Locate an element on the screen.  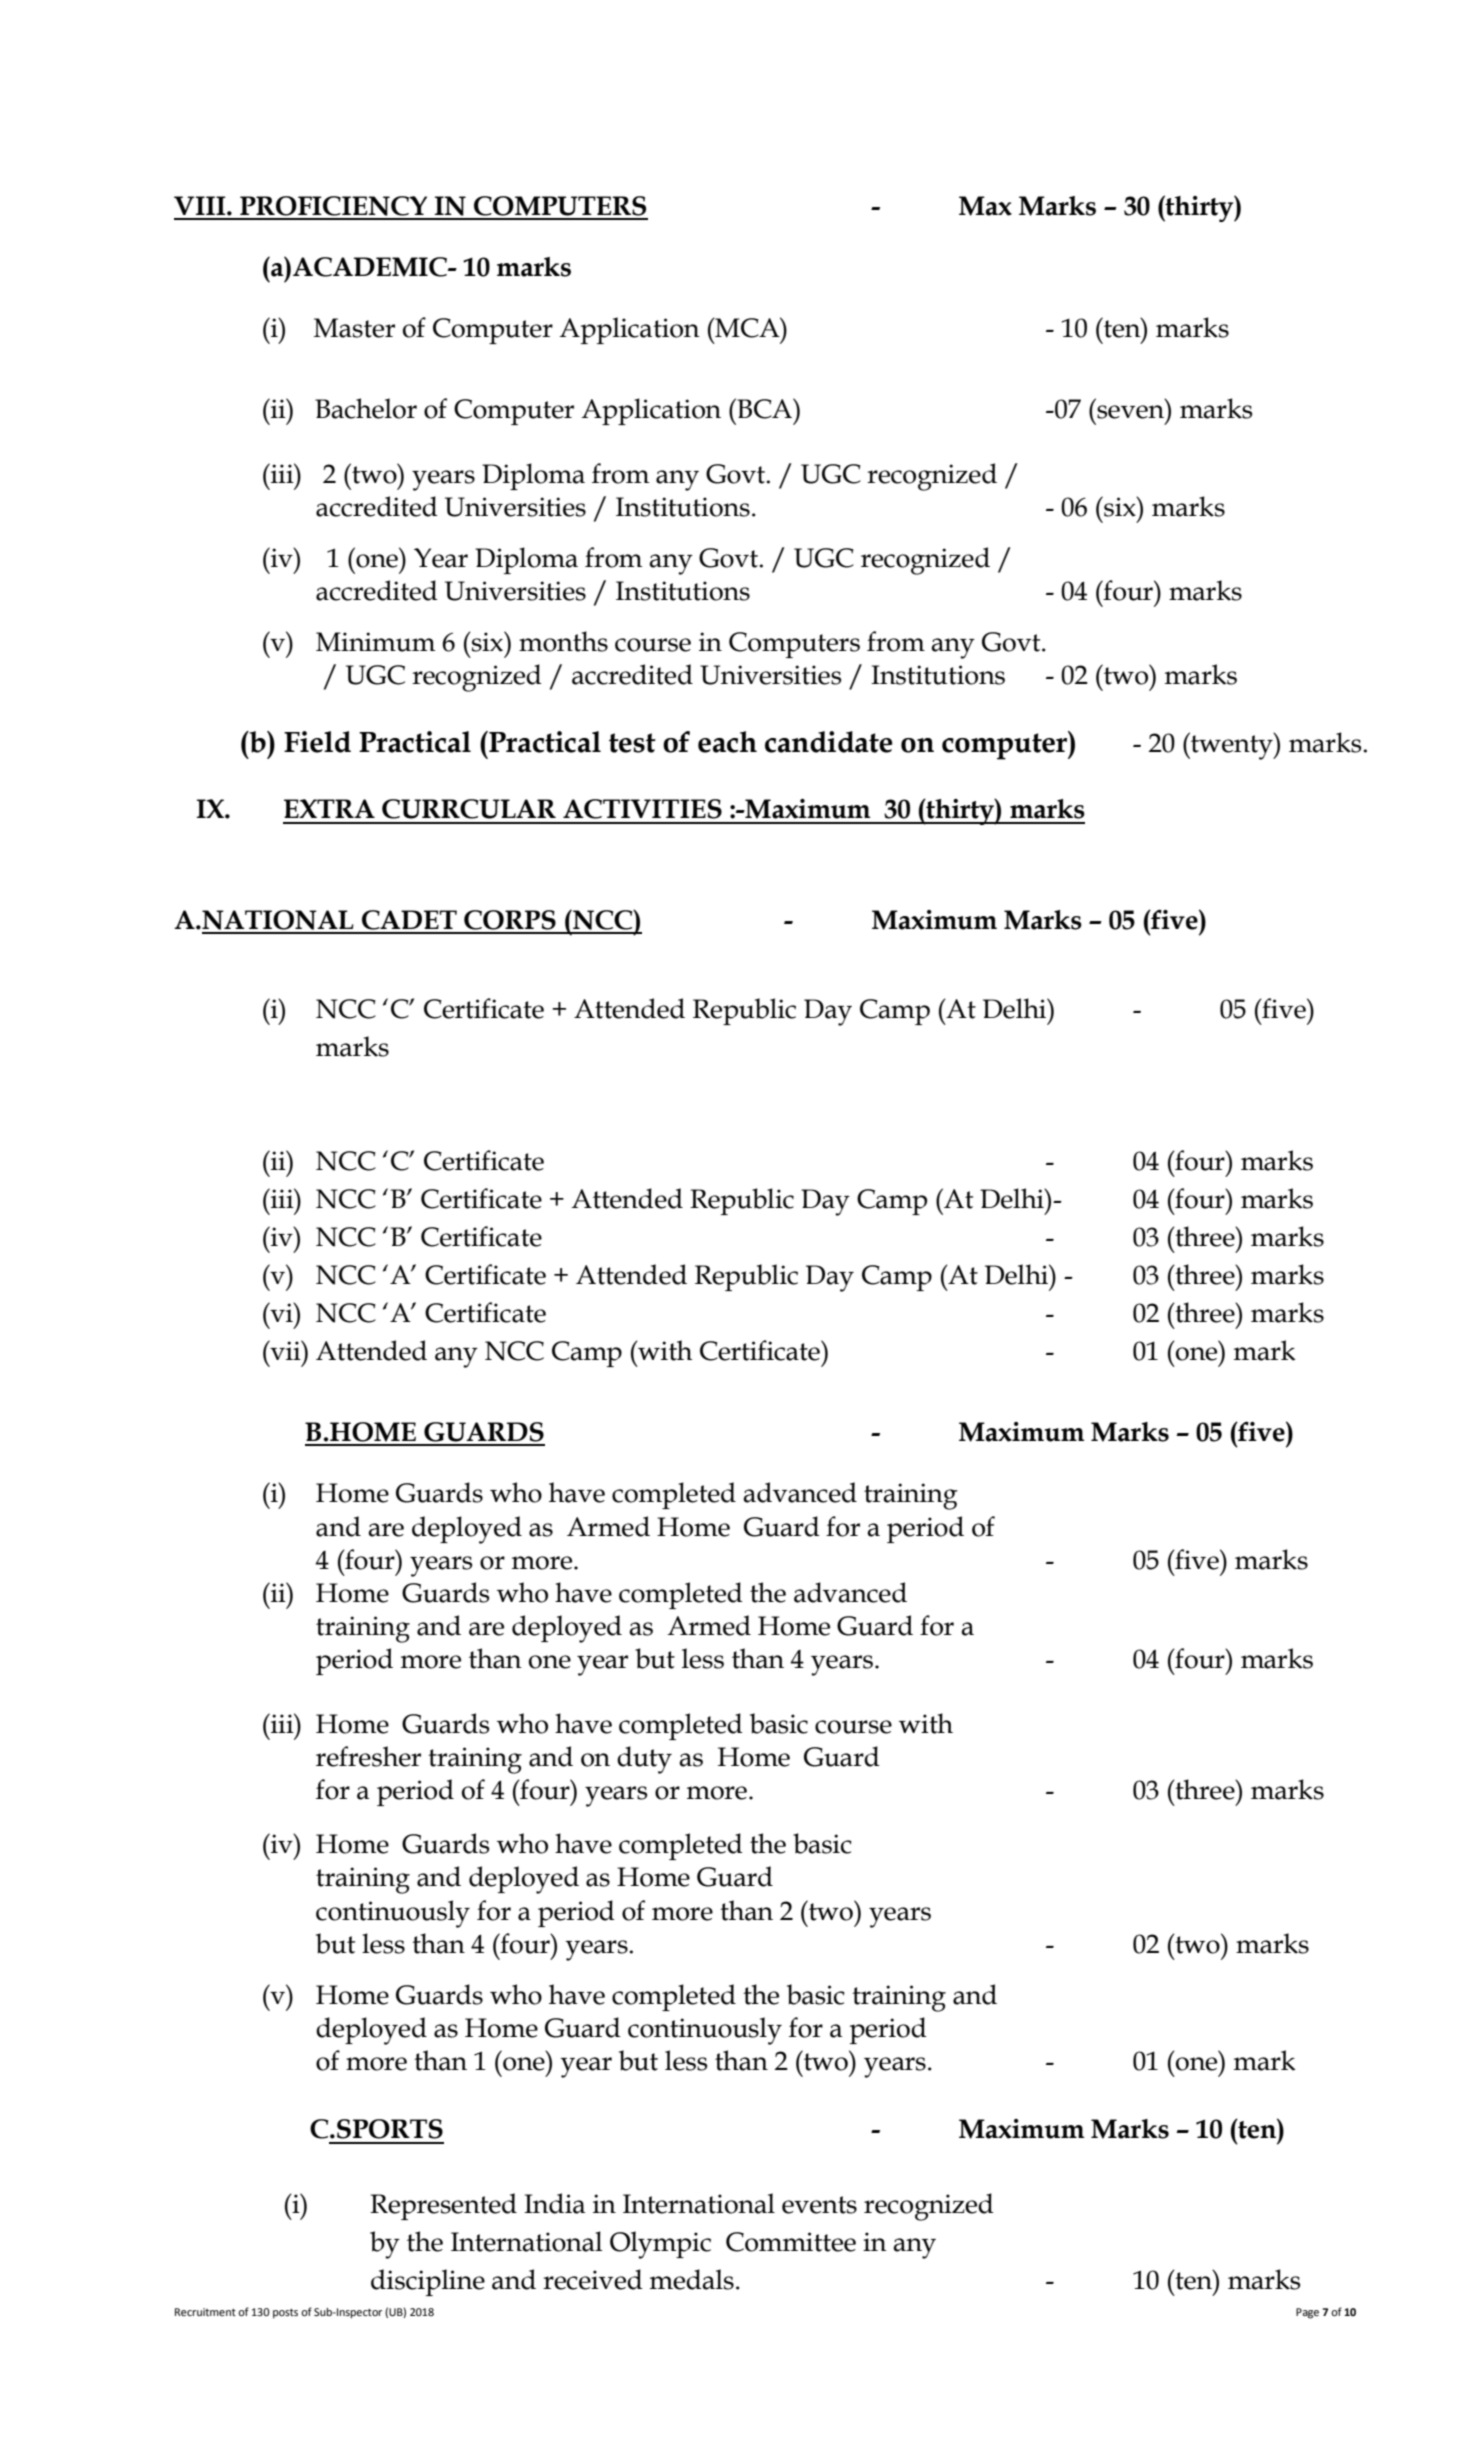
candidate is located at coordinates (828, 742).
